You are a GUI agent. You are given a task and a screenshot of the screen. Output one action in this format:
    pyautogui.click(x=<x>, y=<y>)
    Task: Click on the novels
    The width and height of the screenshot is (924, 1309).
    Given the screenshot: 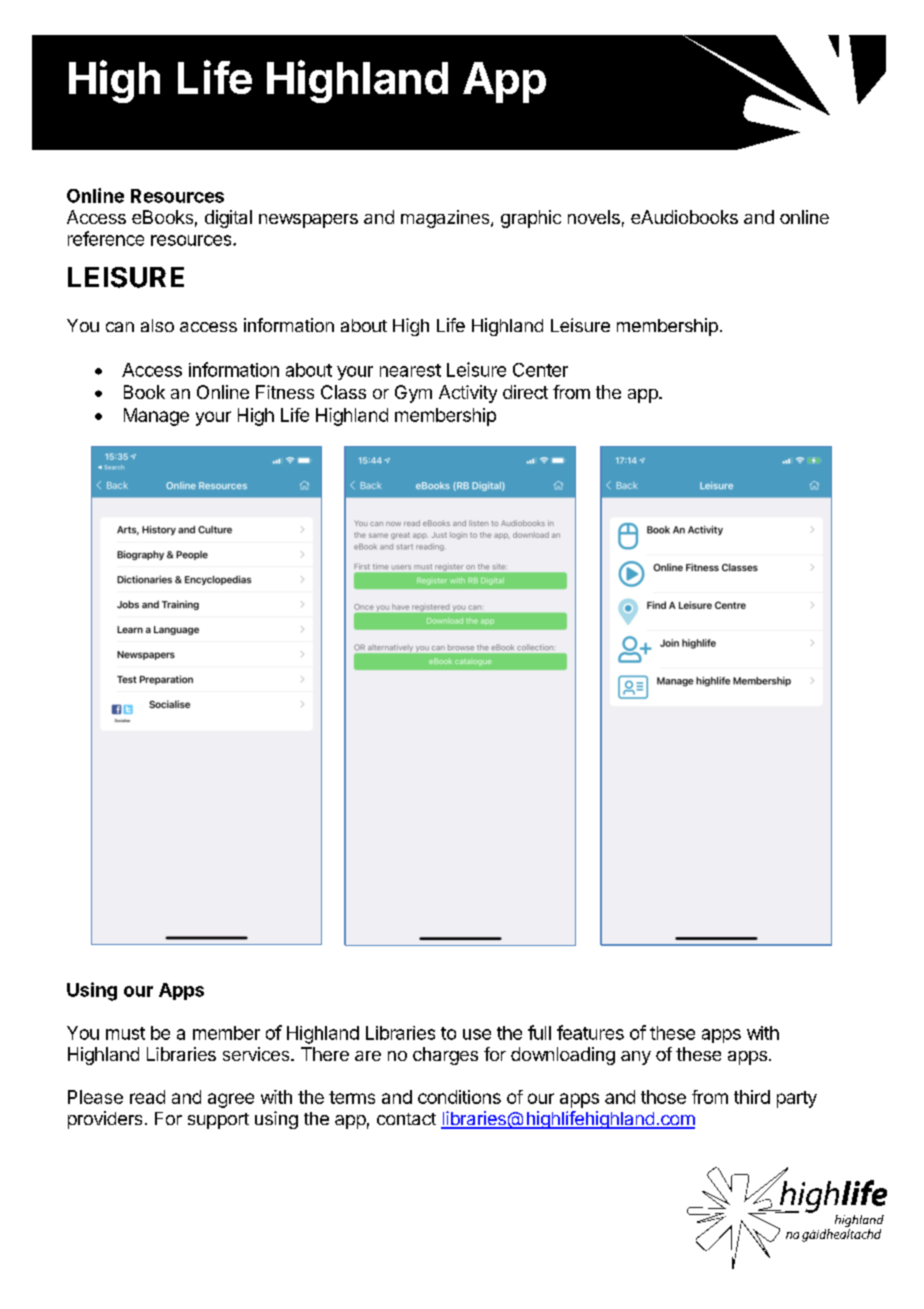 What is the action you would take?
    pyautogui.click(x=594, y=217)
